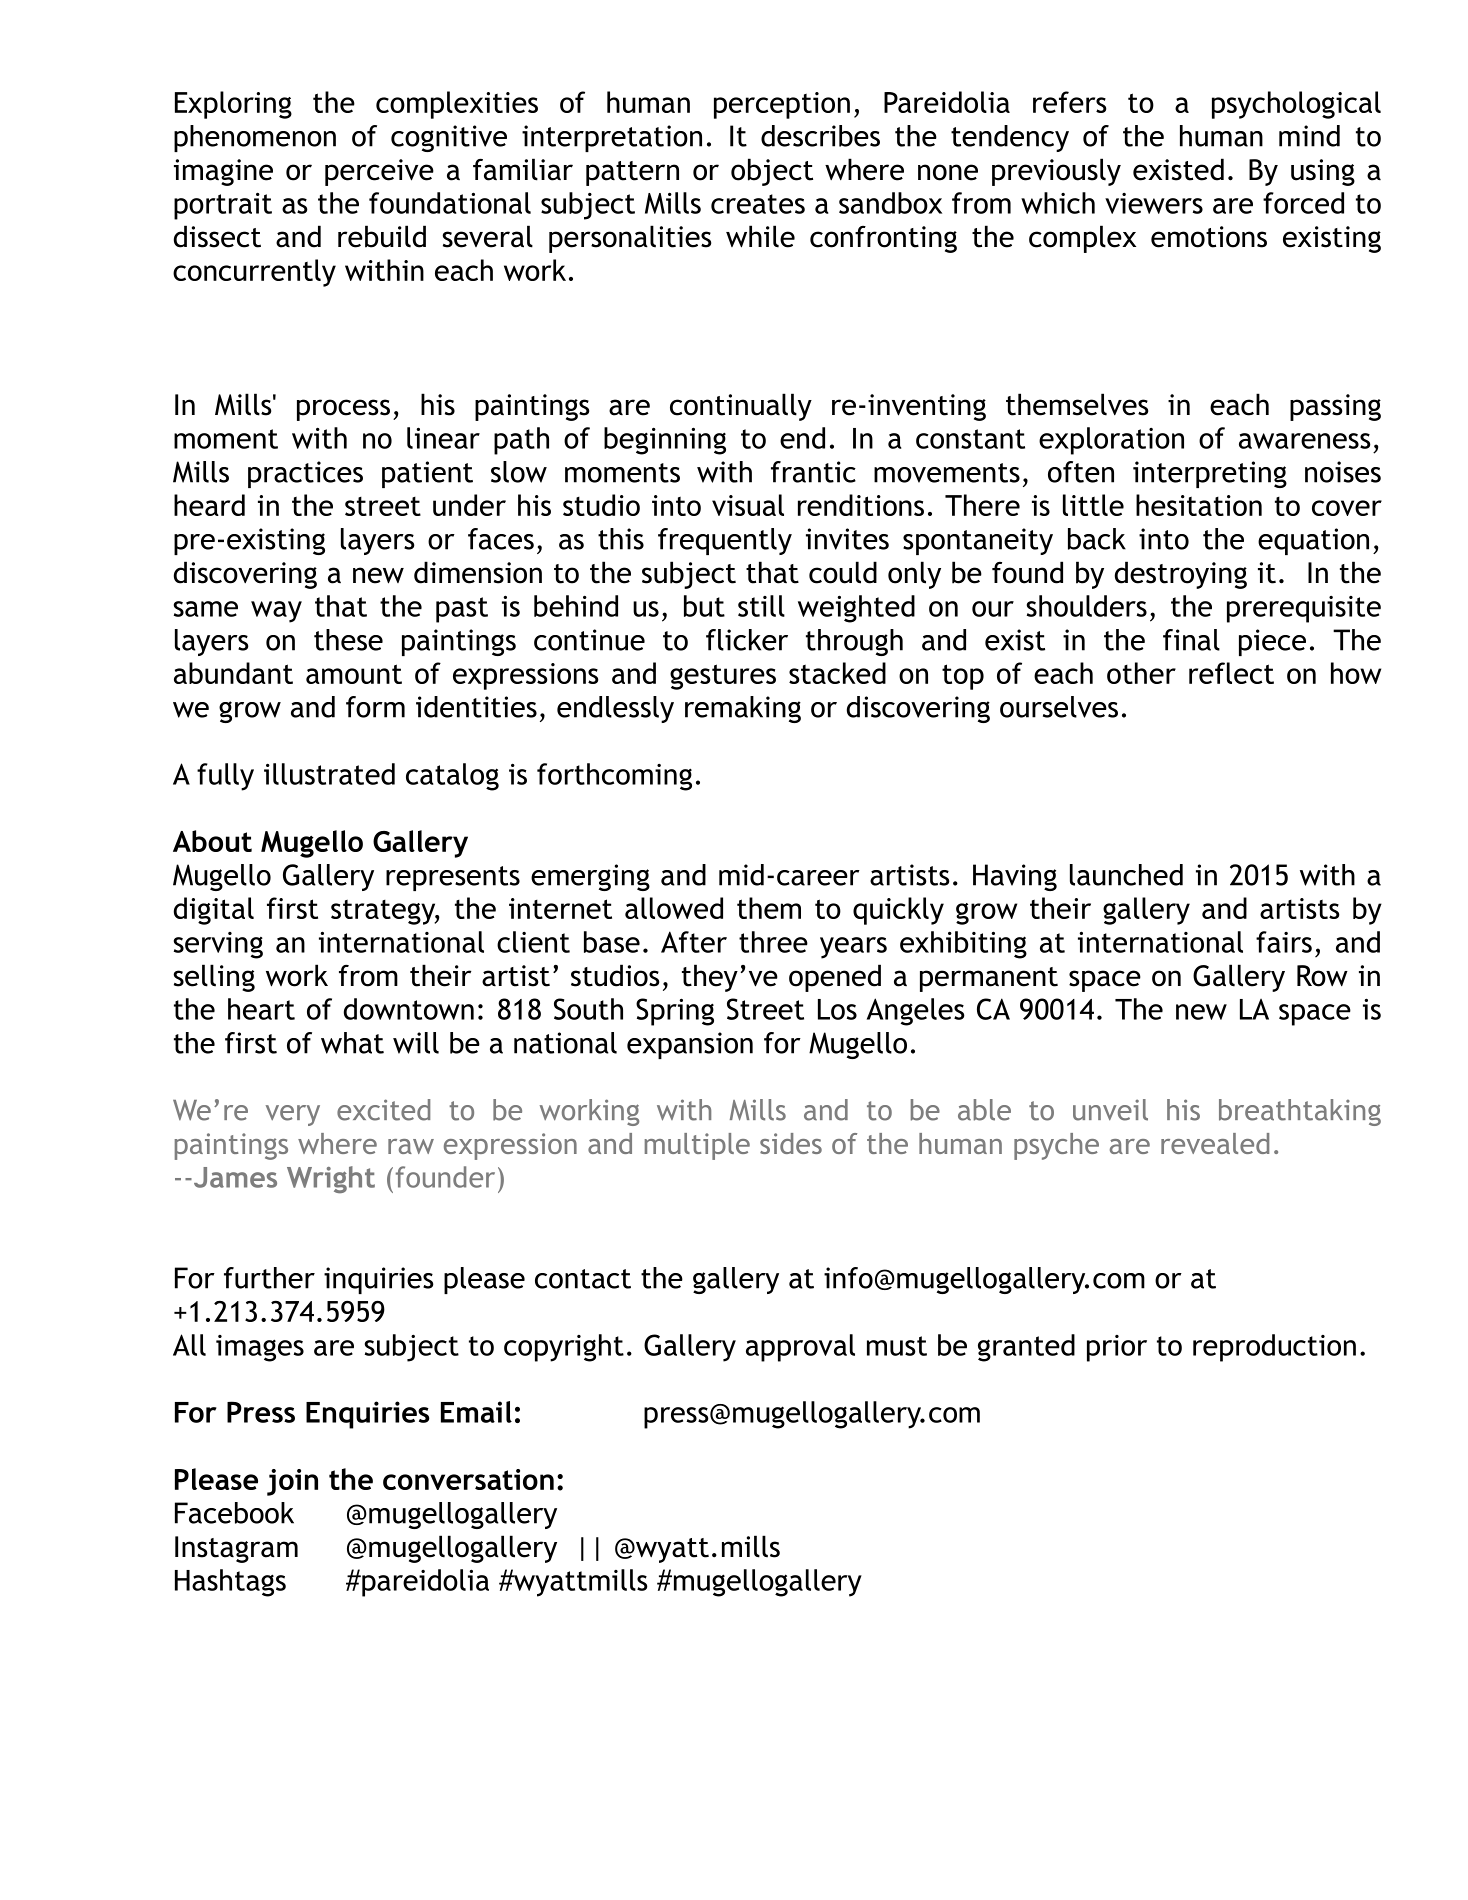 This screenshot has height=1900, width=1468. Describe the element at coordinates (674, 908) in the screenshot. I see `allowed` at that location.
